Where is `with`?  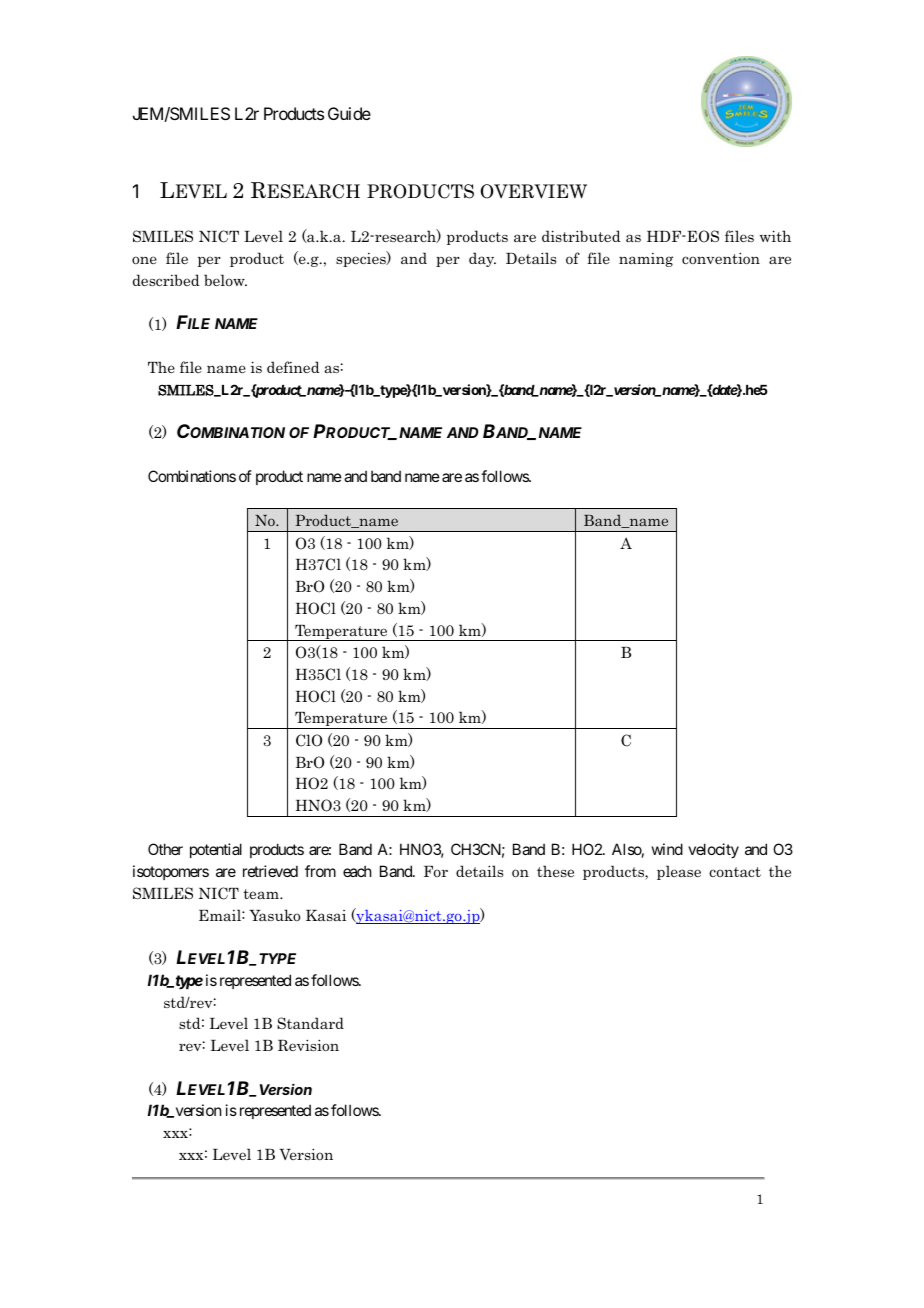
with is located at coordinates (775, 236).
